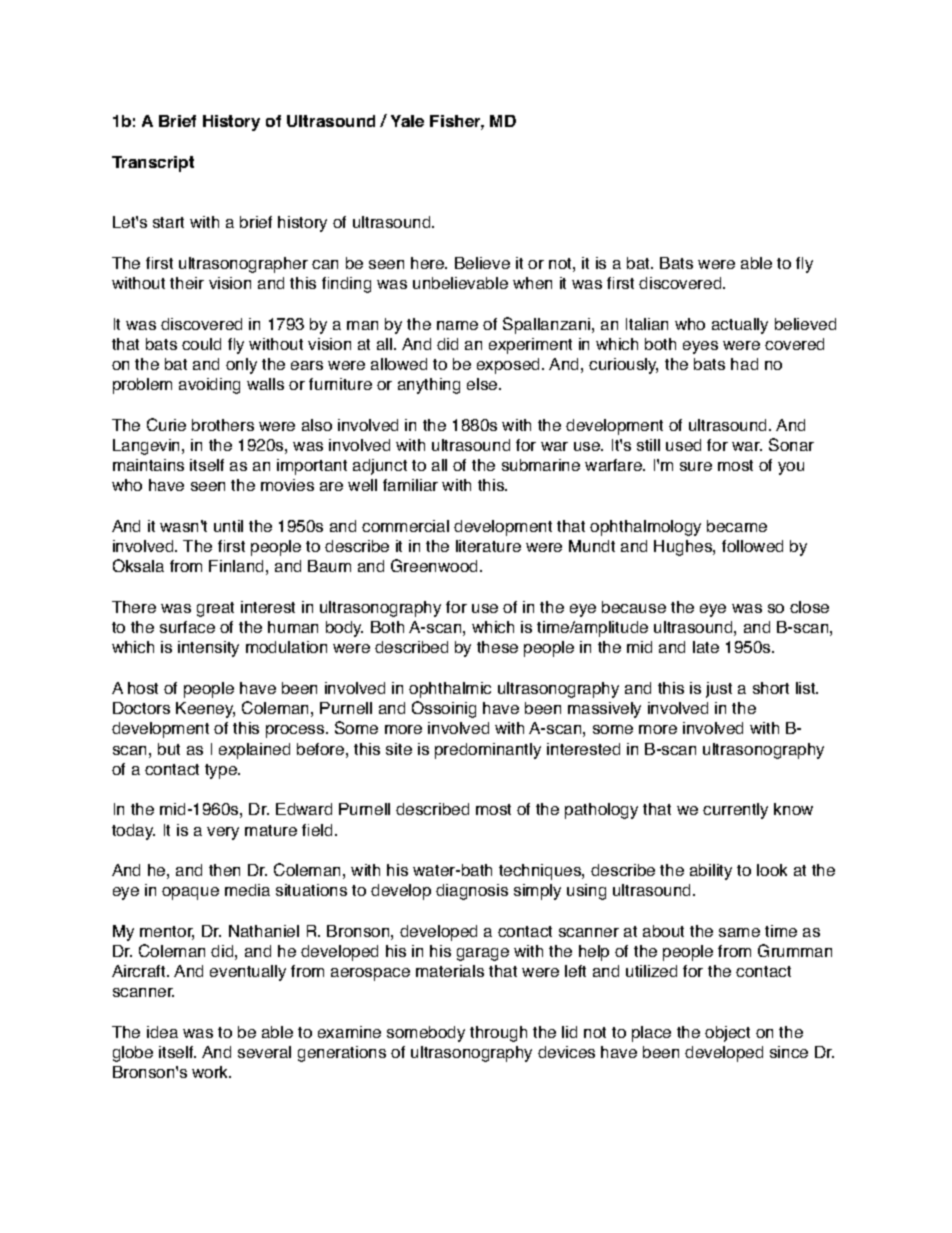  What do you see at coordinates (488, 751) in the screenshot?
I see `predominantly` at bounding box center [488, 751].
